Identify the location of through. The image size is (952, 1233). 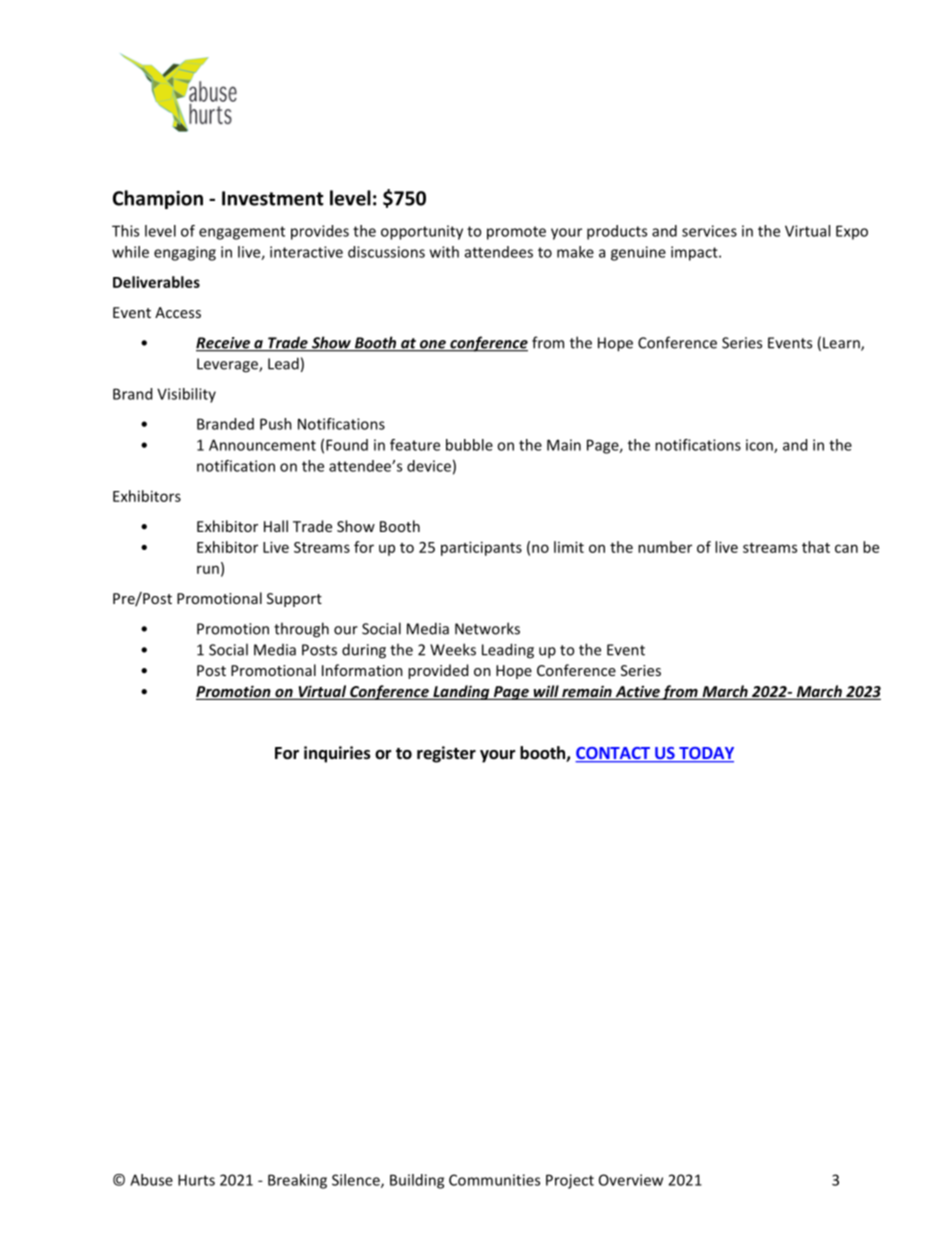
(301, 630).
